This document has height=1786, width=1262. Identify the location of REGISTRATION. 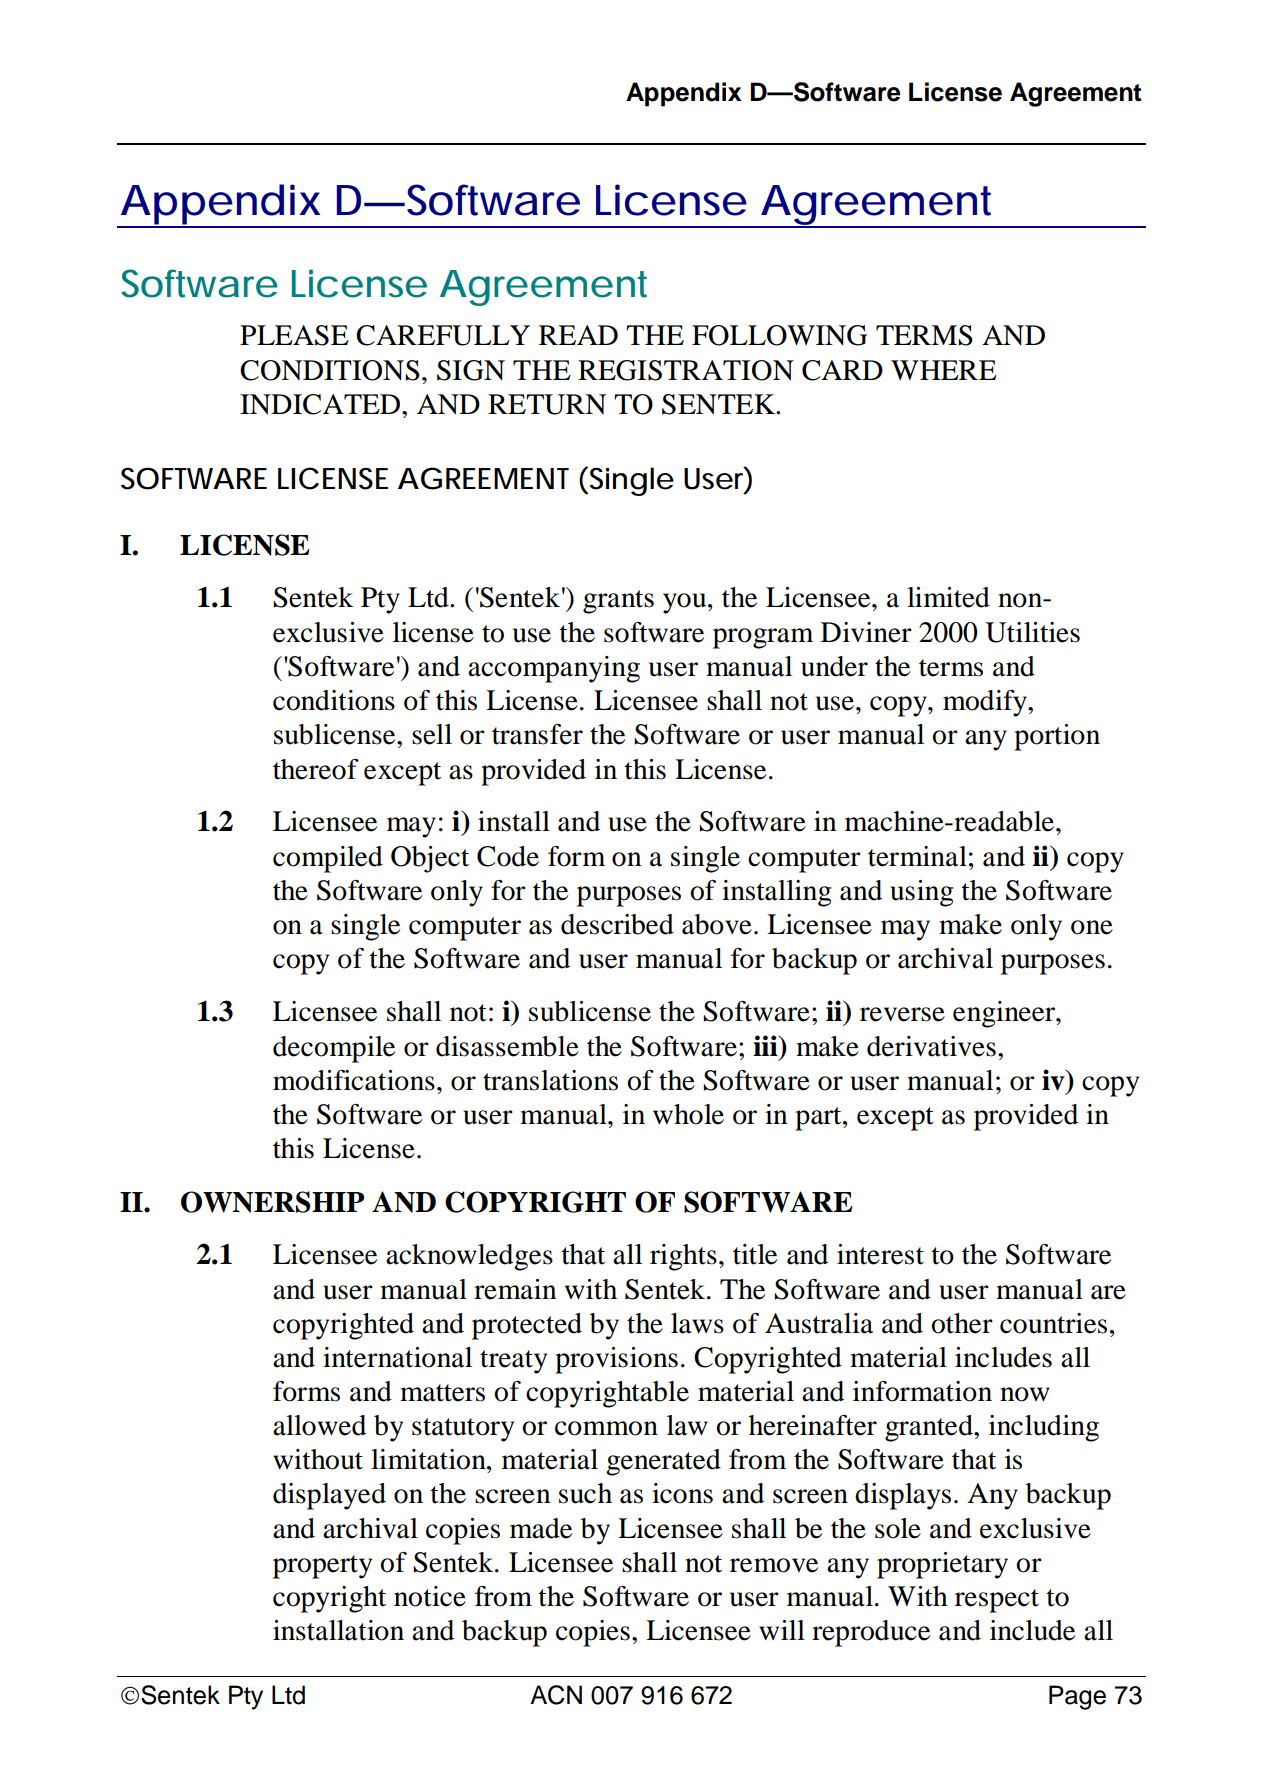
(686, 370).
